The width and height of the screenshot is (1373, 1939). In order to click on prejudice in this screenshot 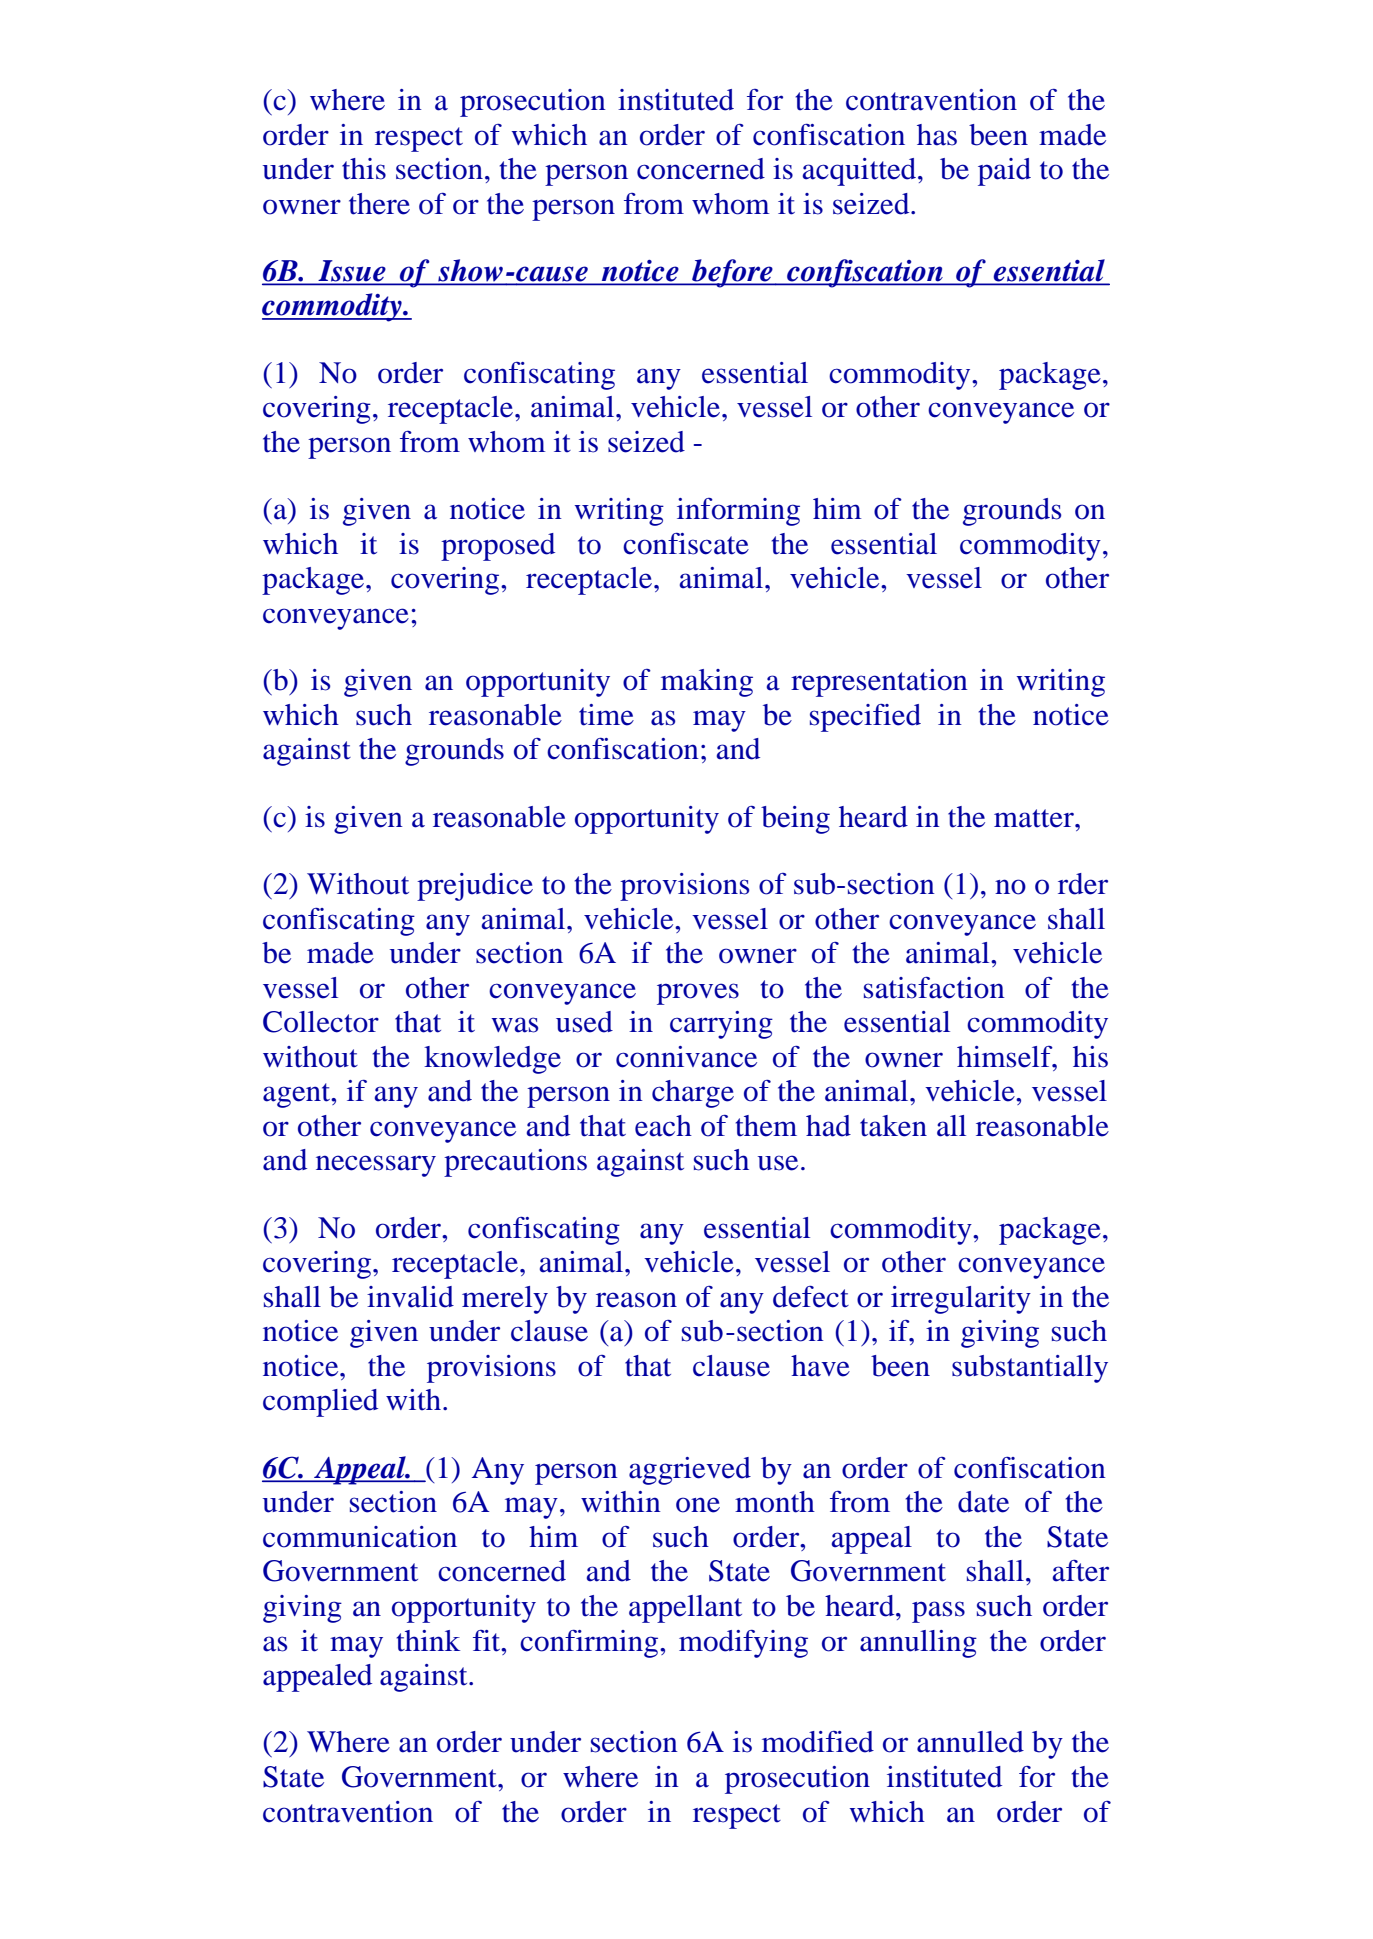, I will do `click(475, 887)`.
